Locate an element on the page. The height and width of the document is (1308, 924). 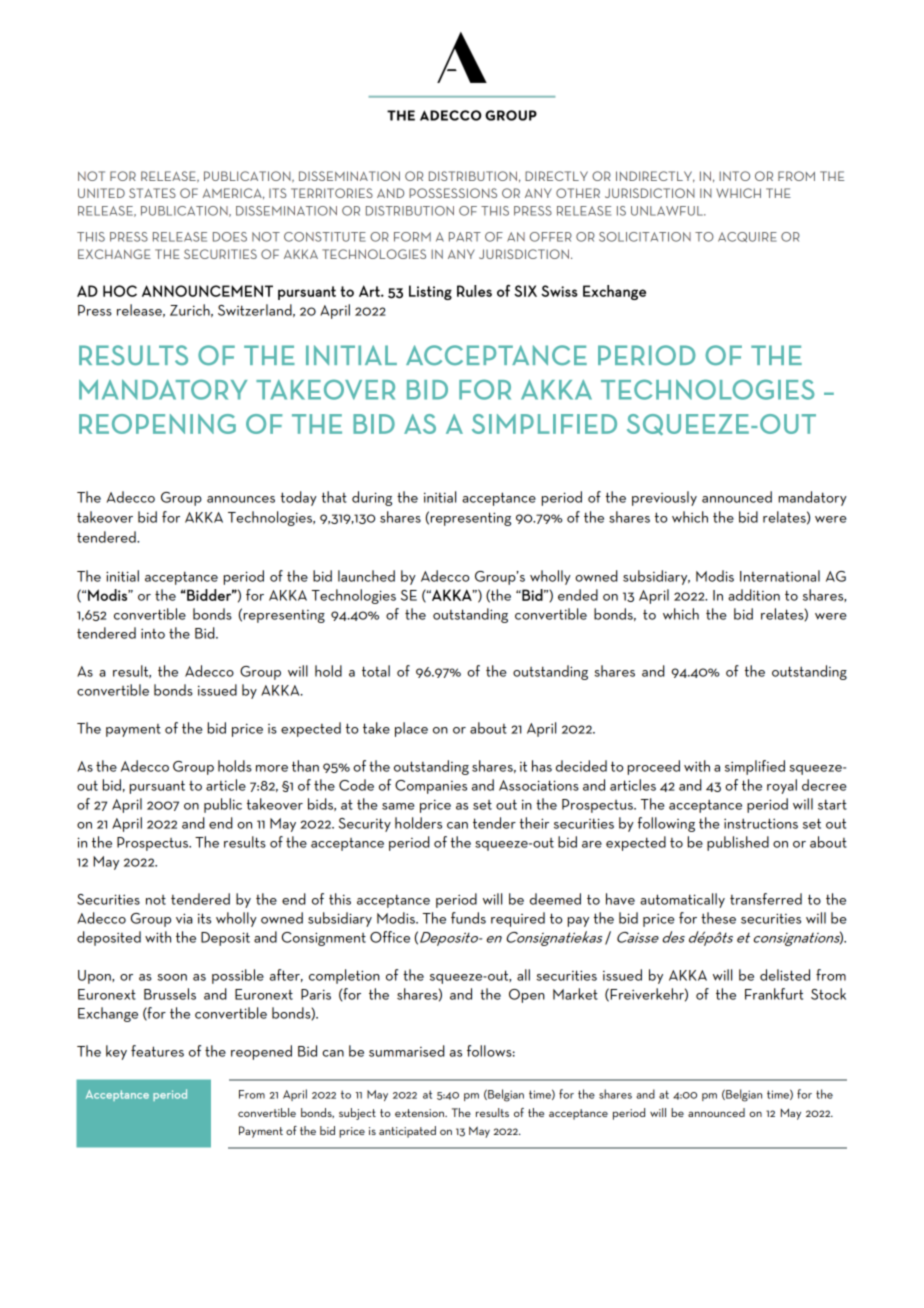
features is located at coordinates (157, 1051).
